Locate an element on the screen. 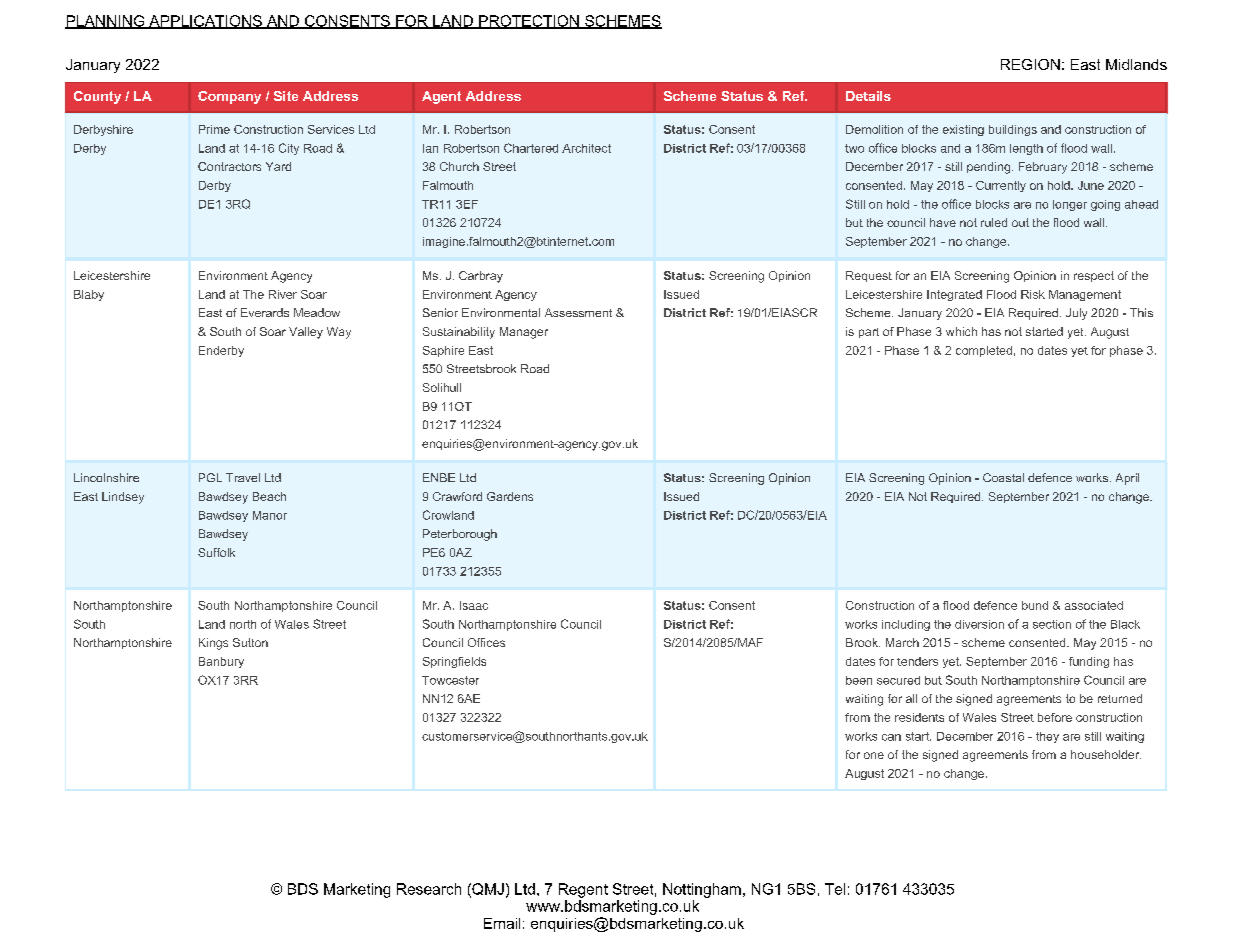 The image size is (1233, 952). Valley is located at coordinates (306, 333).
